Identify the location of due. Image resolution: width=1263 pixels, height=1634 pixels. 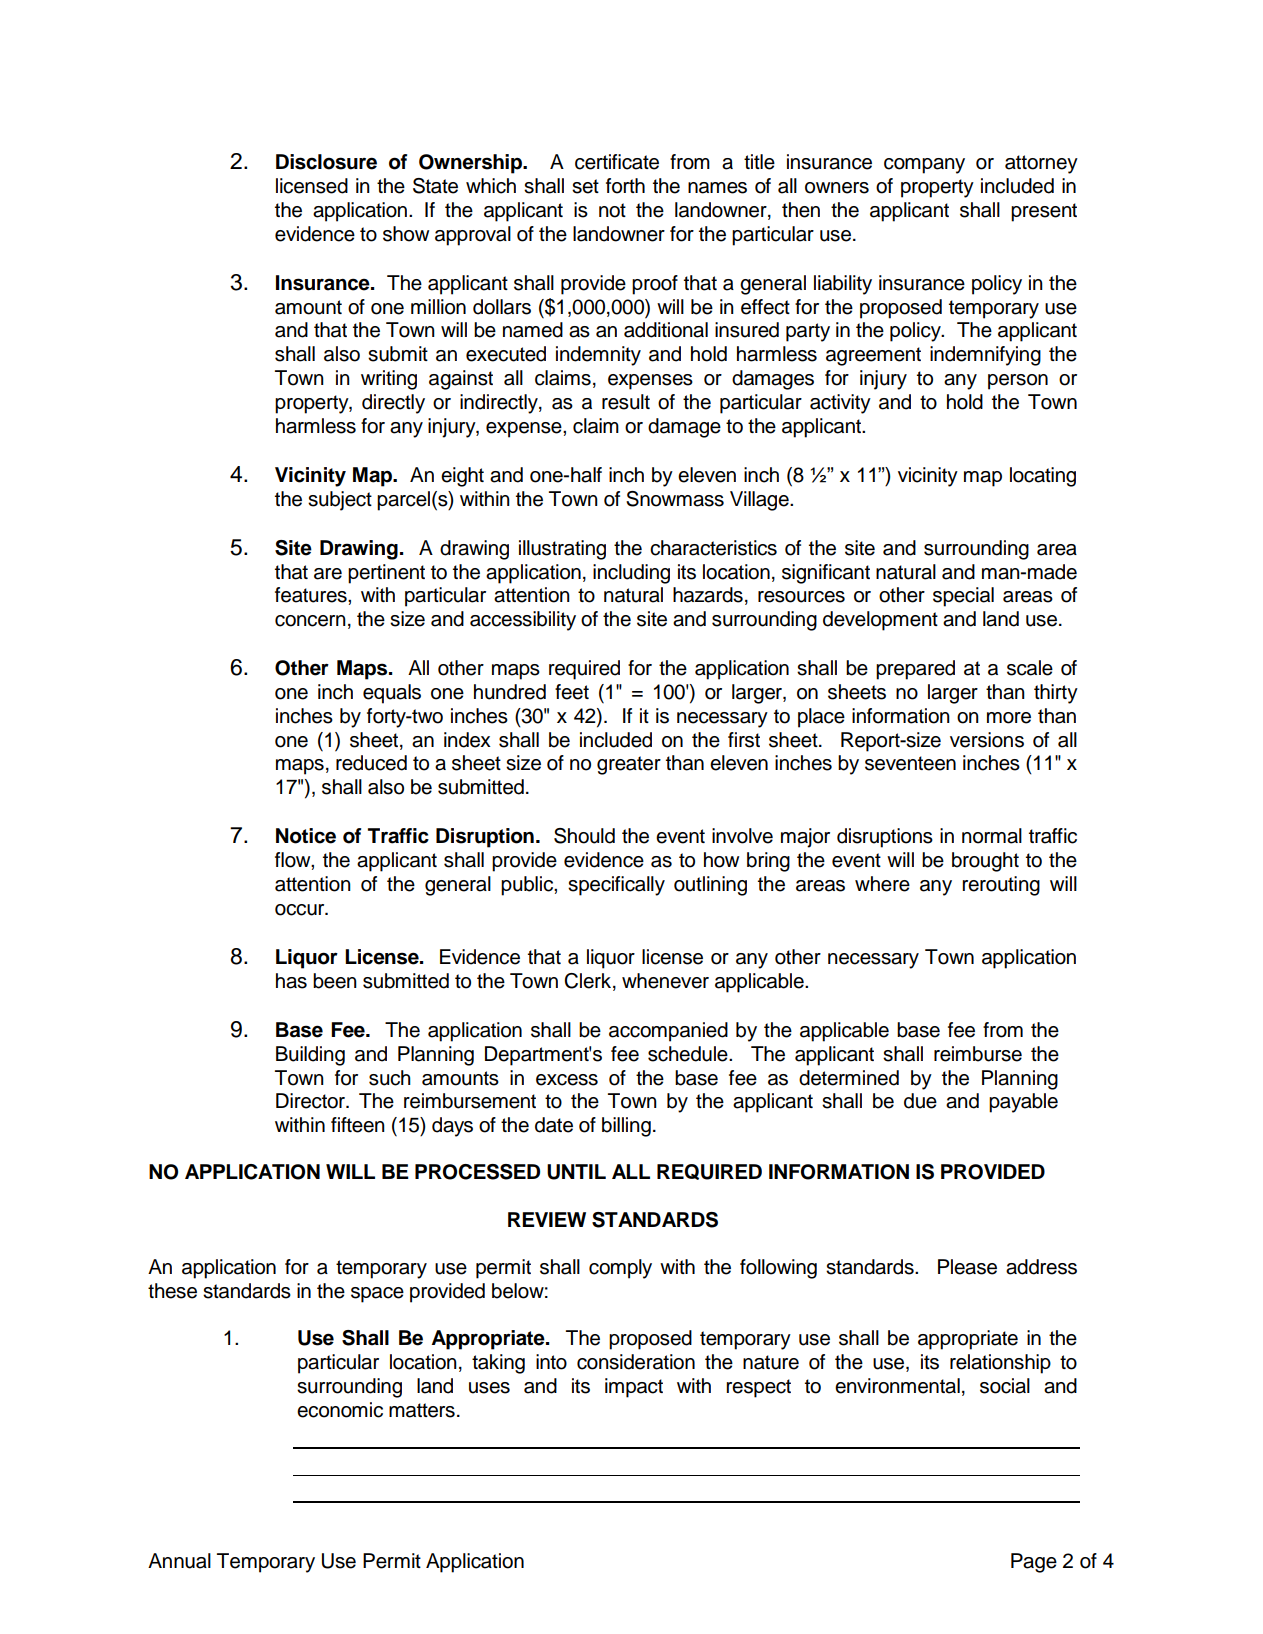
(920, 1101).
